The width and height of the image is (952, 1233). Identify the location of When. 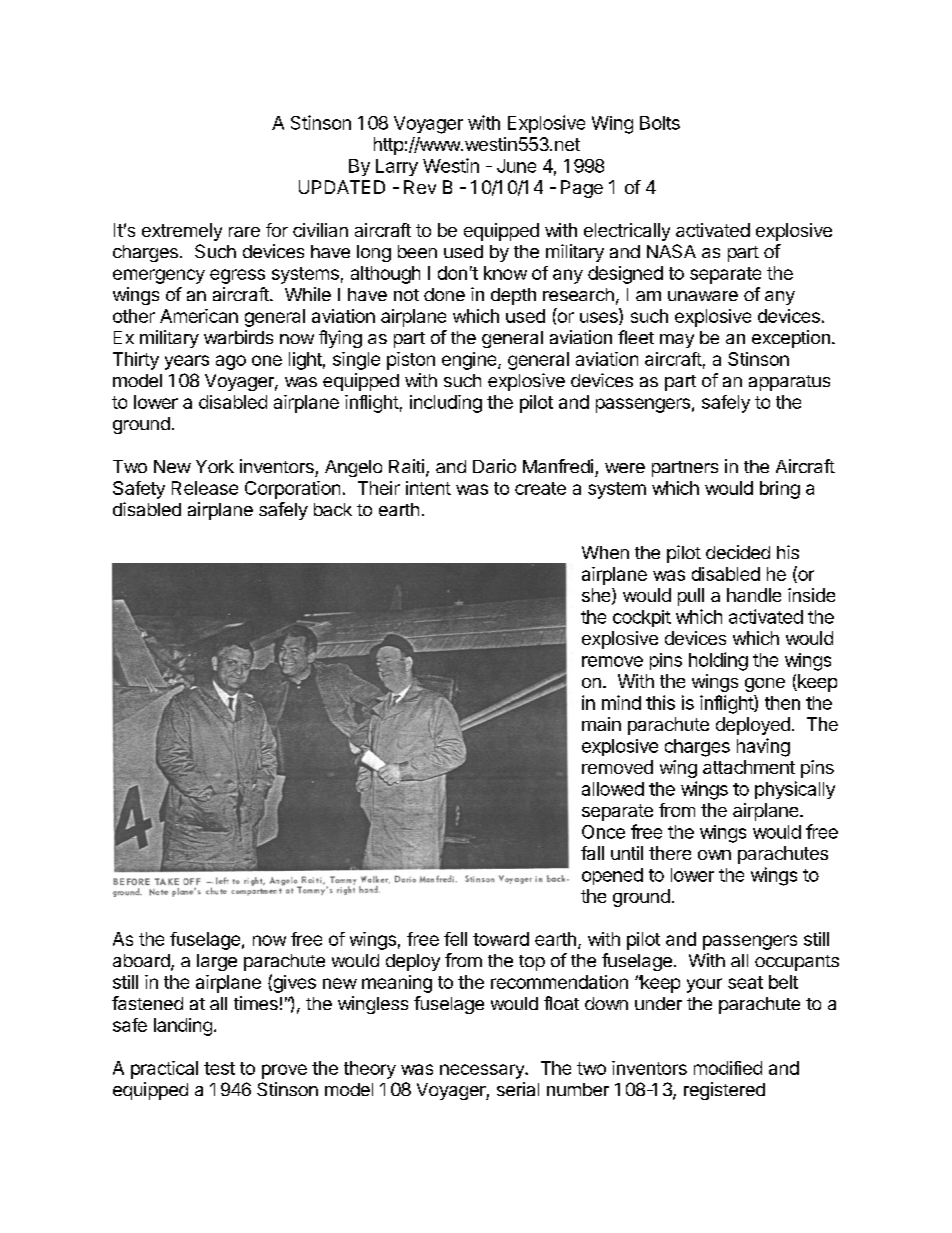
(605, 552).
